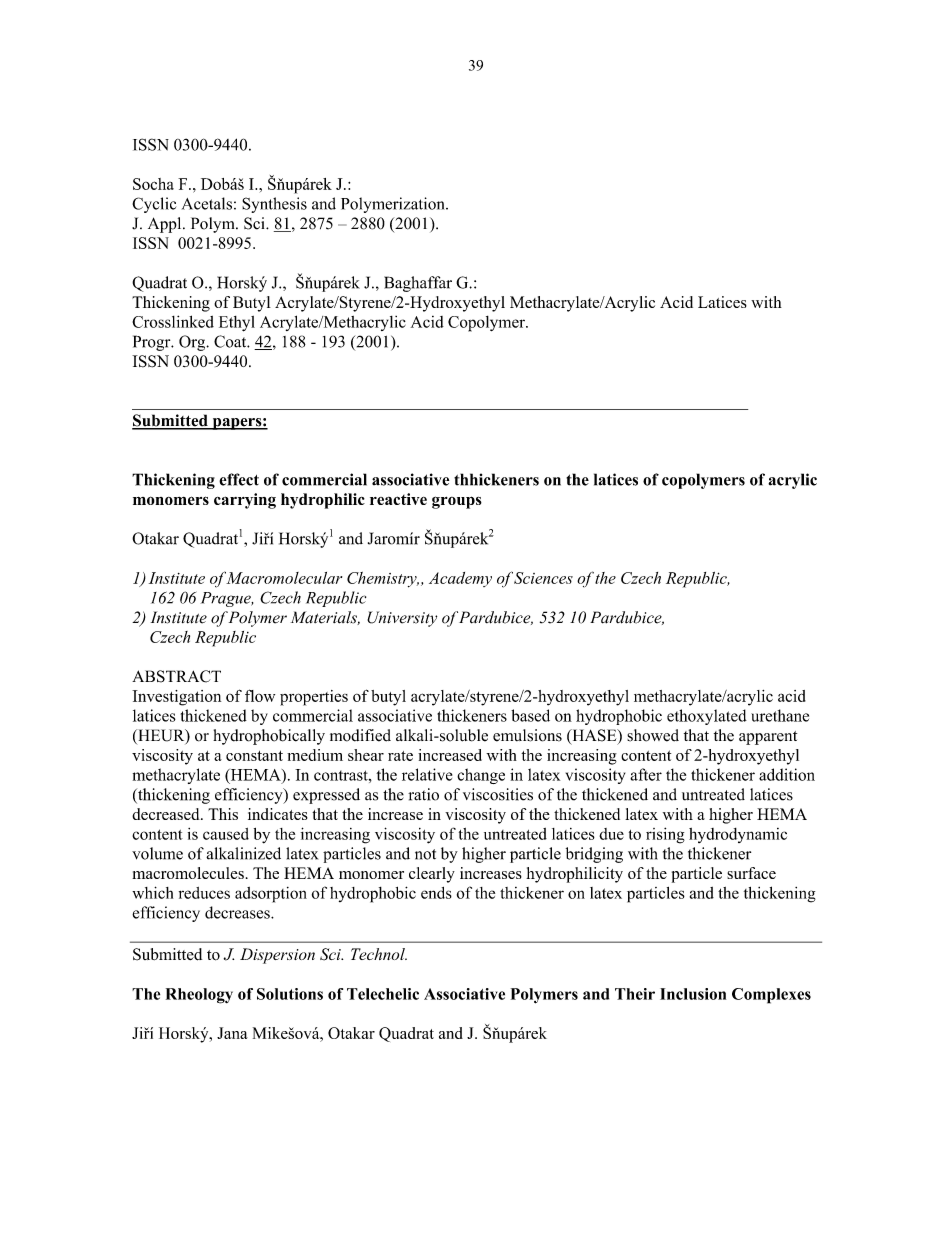  Describe the element at coordinates (166, 225) in the document. I see `Appl` at that location.
